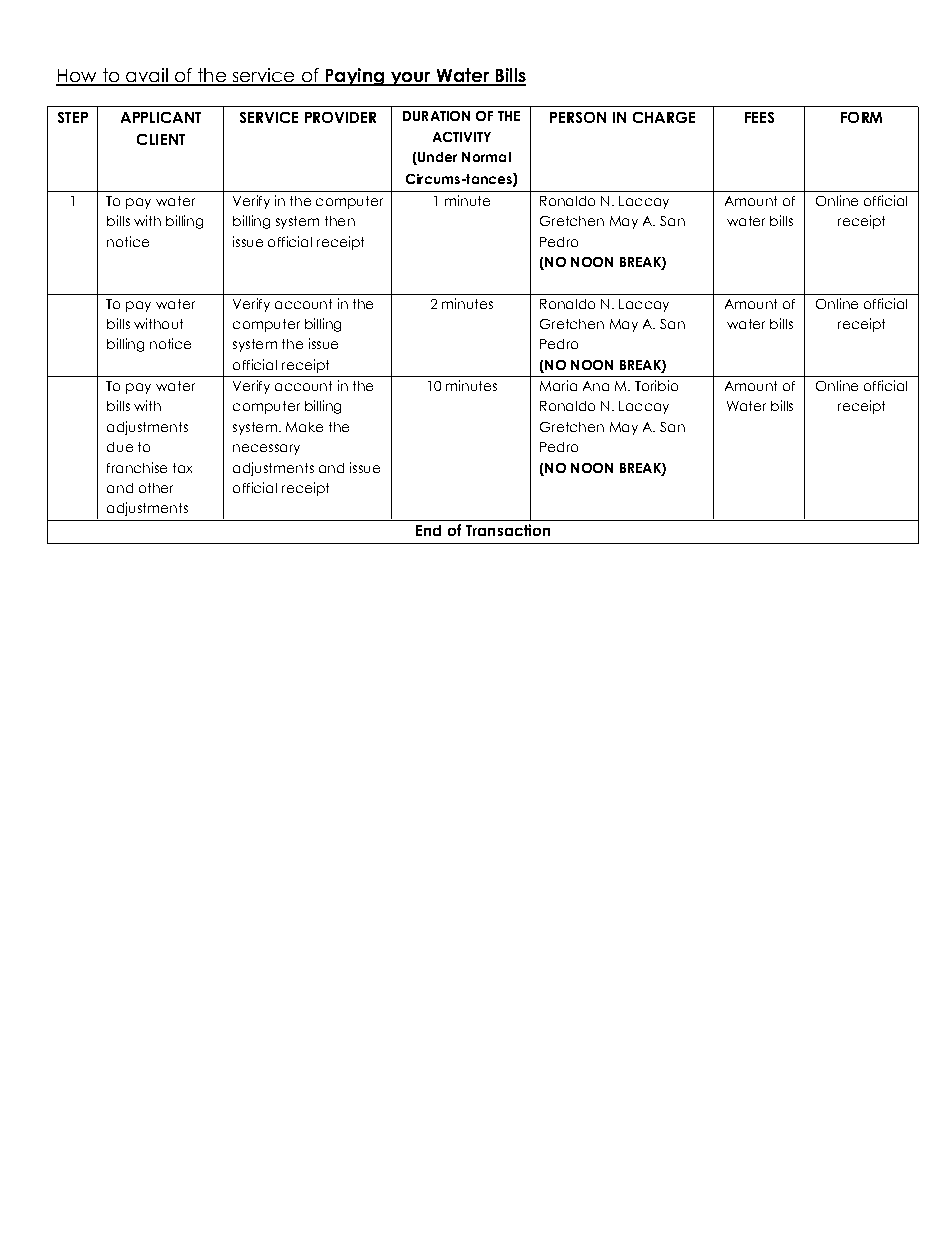 The width and height of the image is (952, 1233). Describe the element at coordinates (596, 386) in the image. I see `Ana` at that location.
